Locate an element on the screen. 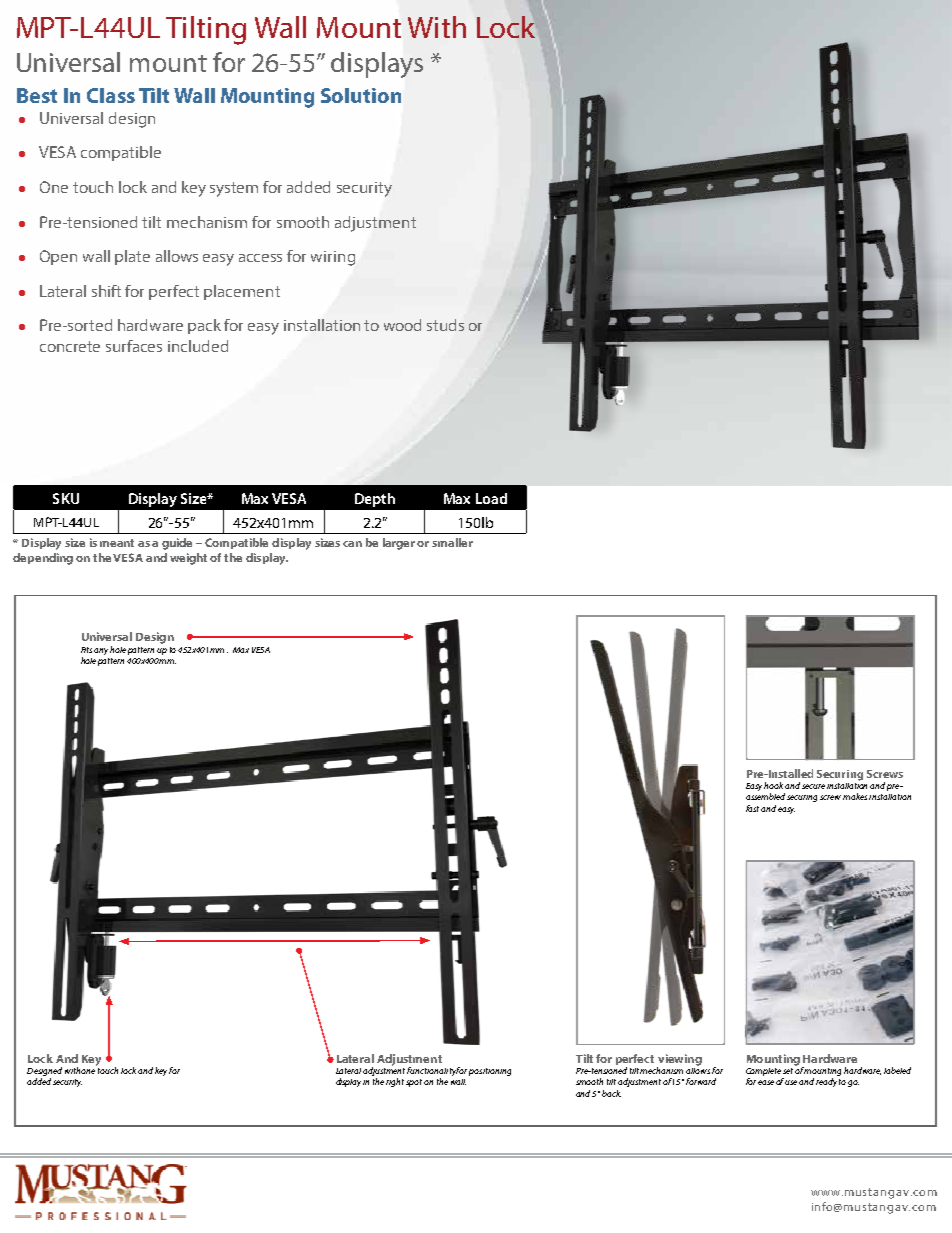 This screenshot has height=1233, width=952. fast is located at coordinates (752, 808).
